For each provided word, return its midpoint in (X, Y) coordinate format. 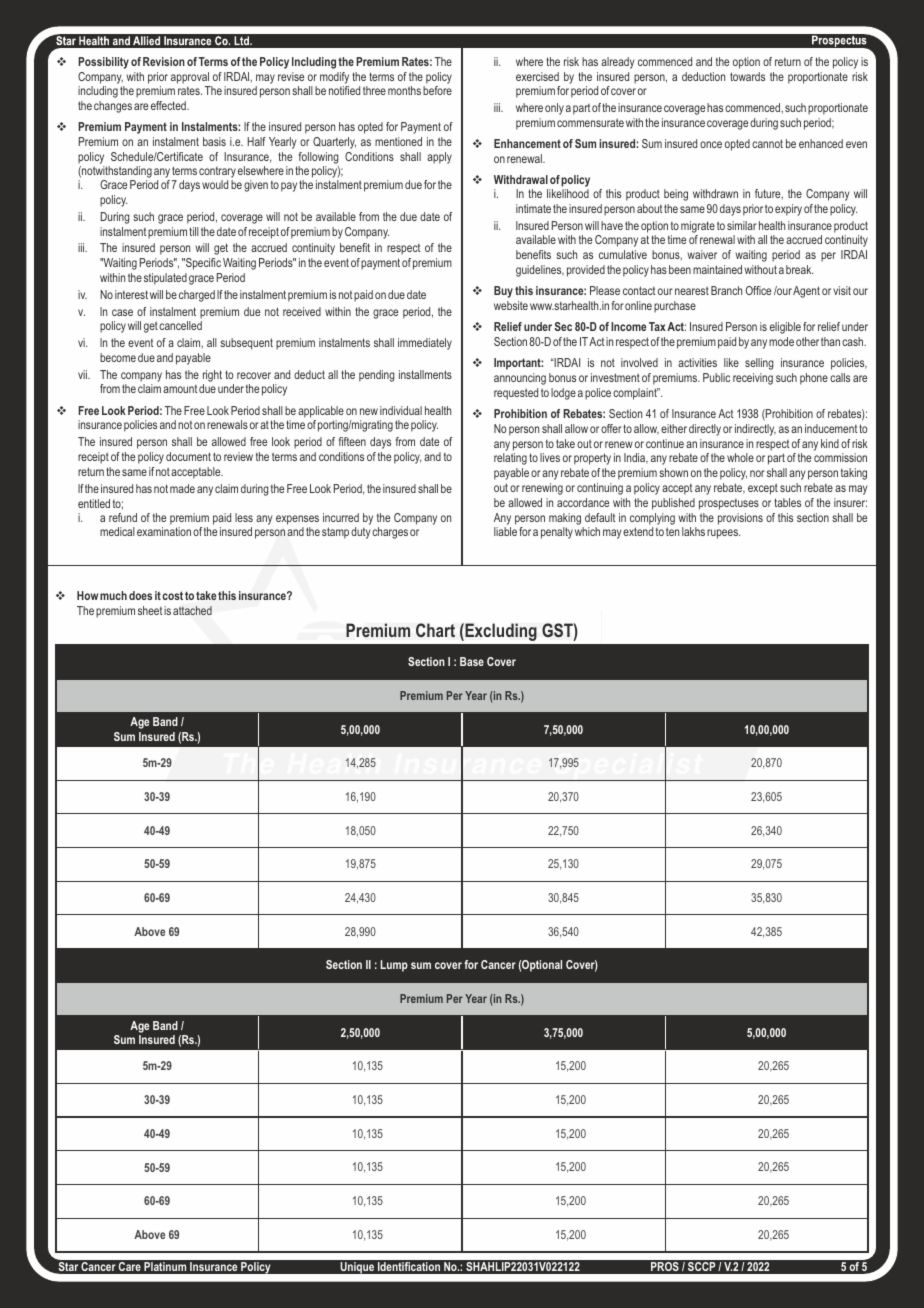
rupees (723, 534)
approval (190, 78)
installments (425, 374)
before (437, 90)
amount (180, 389)
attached (192, 610)
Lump (394, 966)
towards (747, 76)
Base (472, 661)
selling (759, 364)
